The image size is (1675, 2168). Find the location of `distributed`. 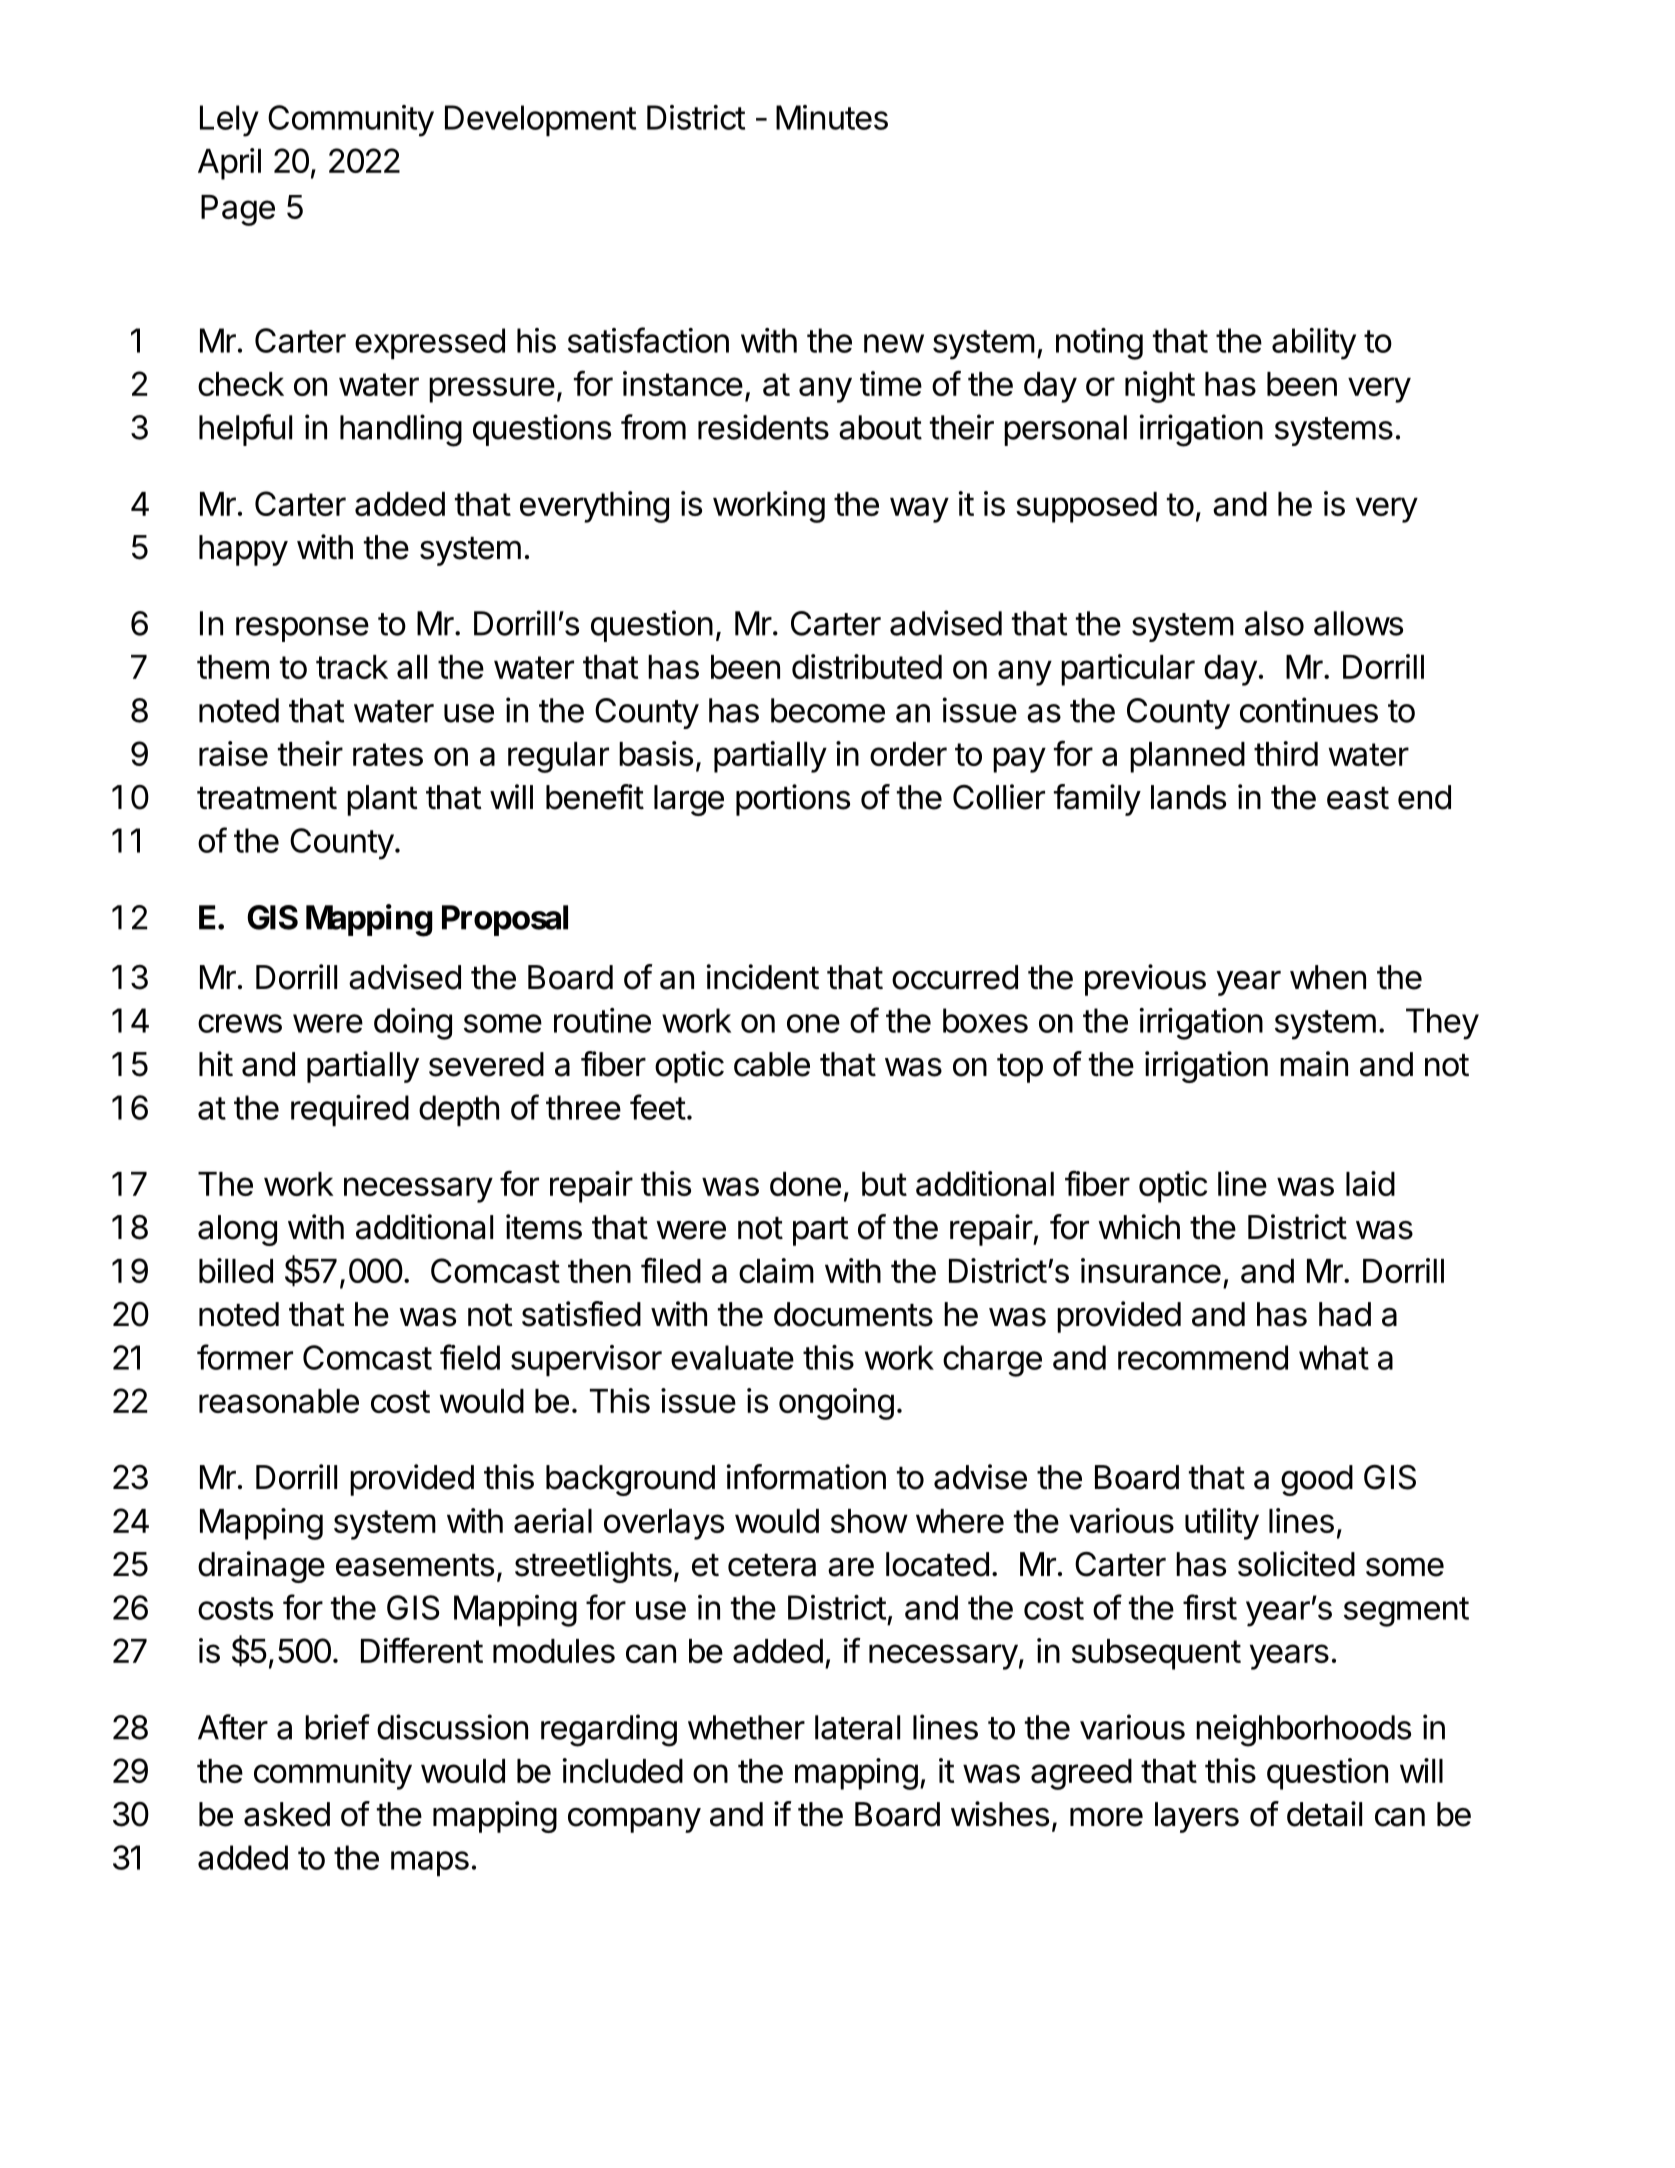

distributed is located at coordinates (867, 666).
